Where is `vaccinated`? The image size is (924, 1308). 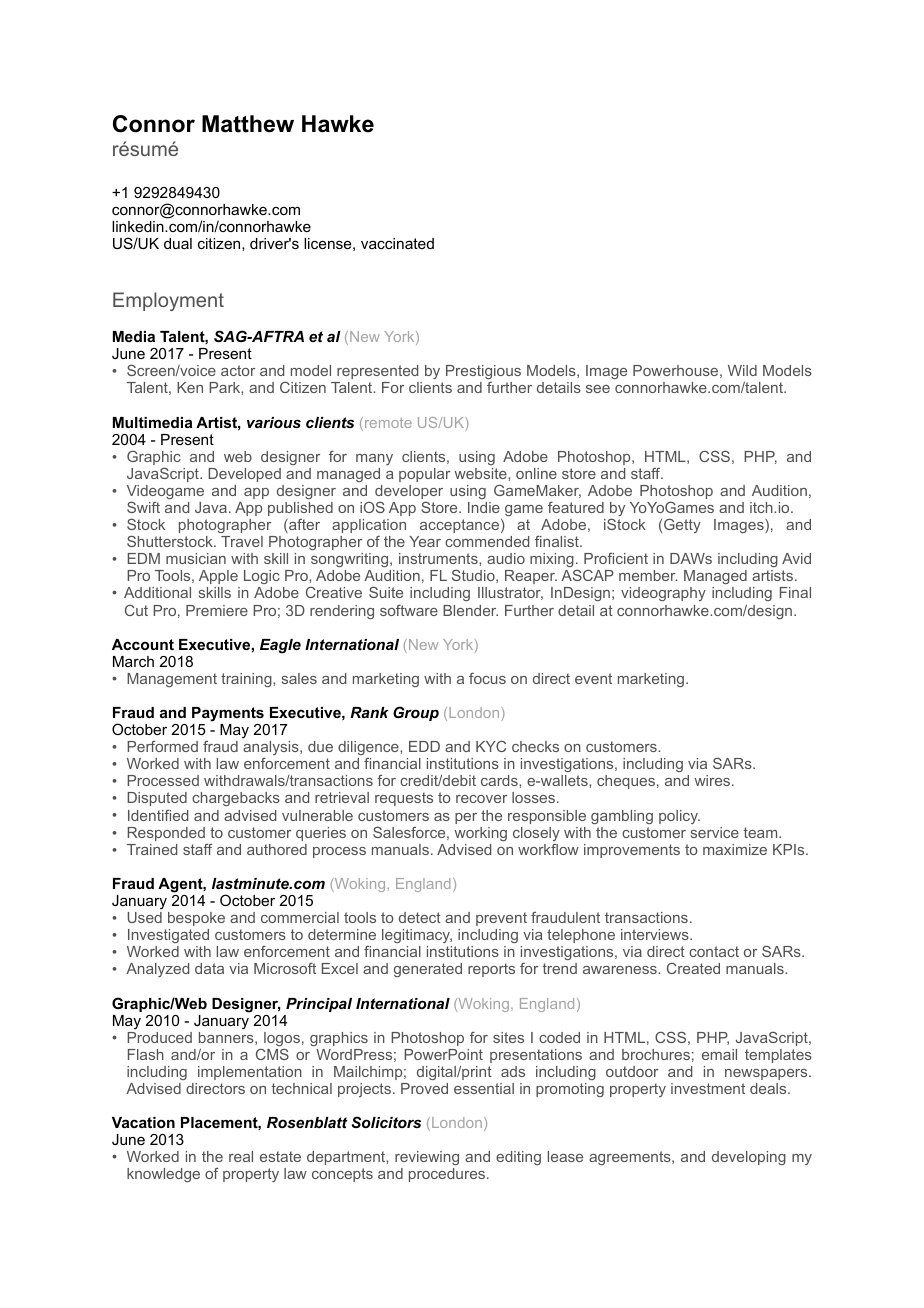 vaccinated is located at coordinates (397, 243).
